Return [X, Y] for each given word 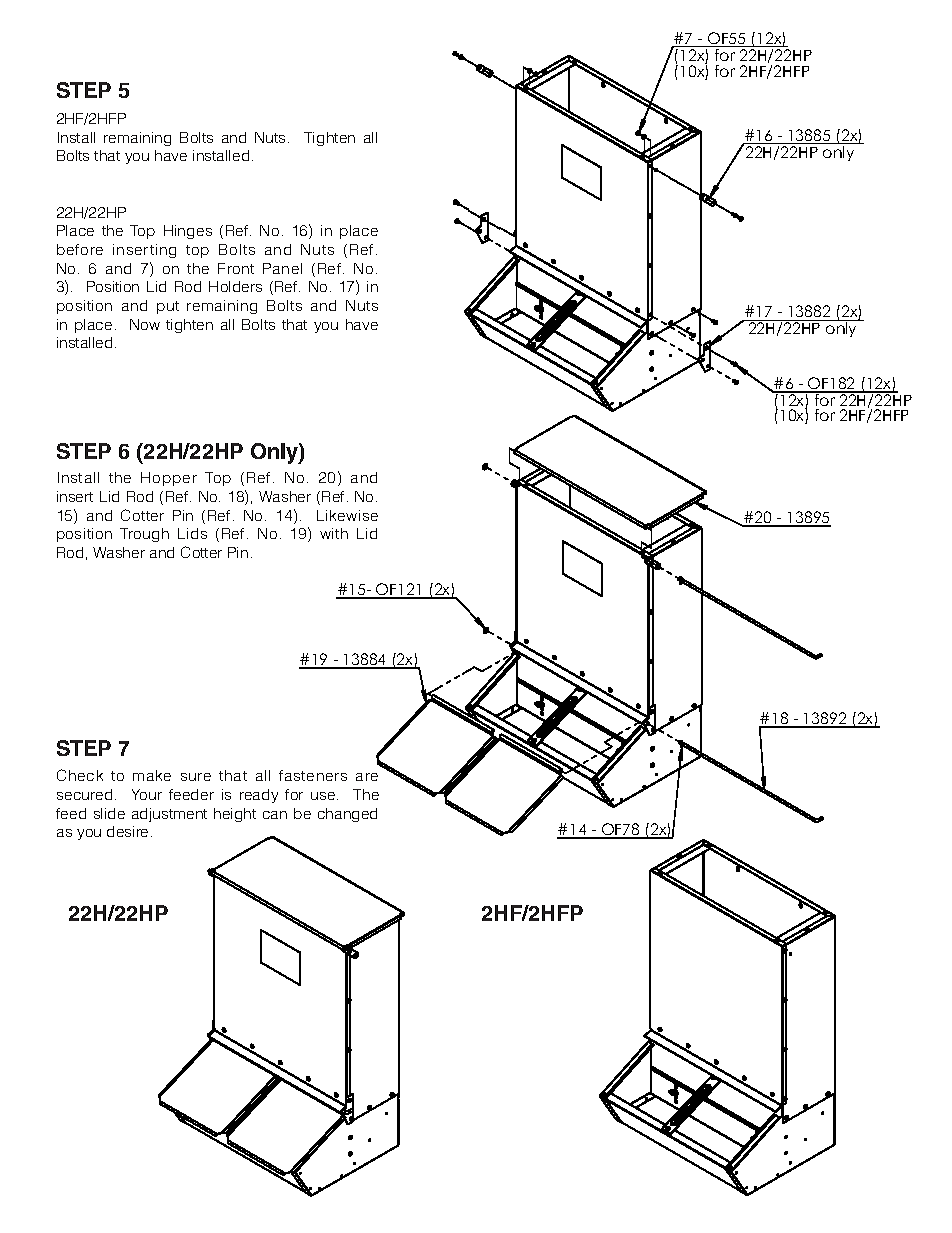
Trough [144, 535]
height [235, 815]
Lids [192, 533]
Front [236, 268]
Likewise [347, 515]
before [80, 249]
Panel [282, 268]
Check [80, 775]
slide [109, 813]
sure [196, 777]
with [334, 533]
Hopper [169, 479]
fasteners [313, 775]
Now [145, 324]
